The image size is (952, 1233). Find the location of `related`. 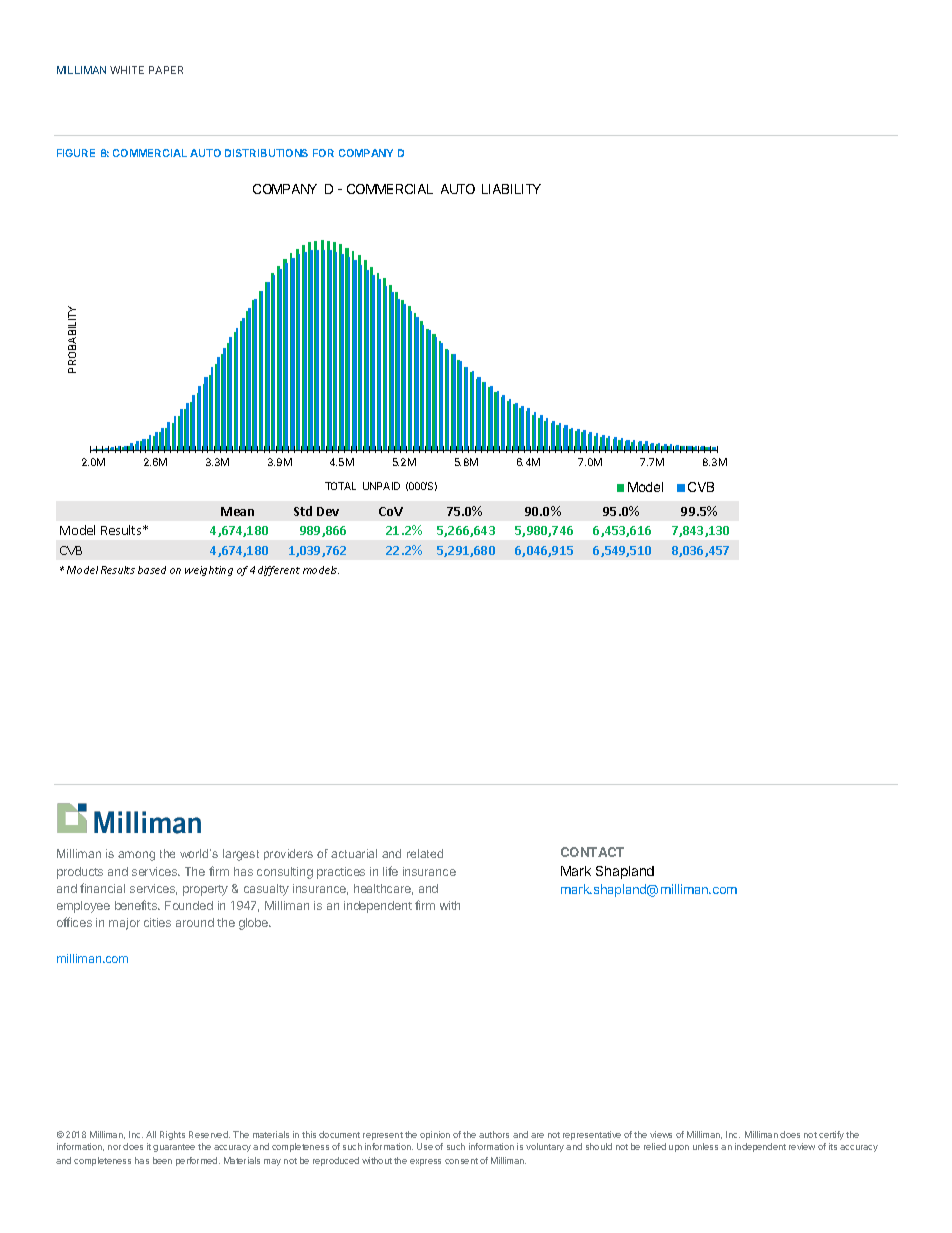

related is located at coordinates (425, 853).
